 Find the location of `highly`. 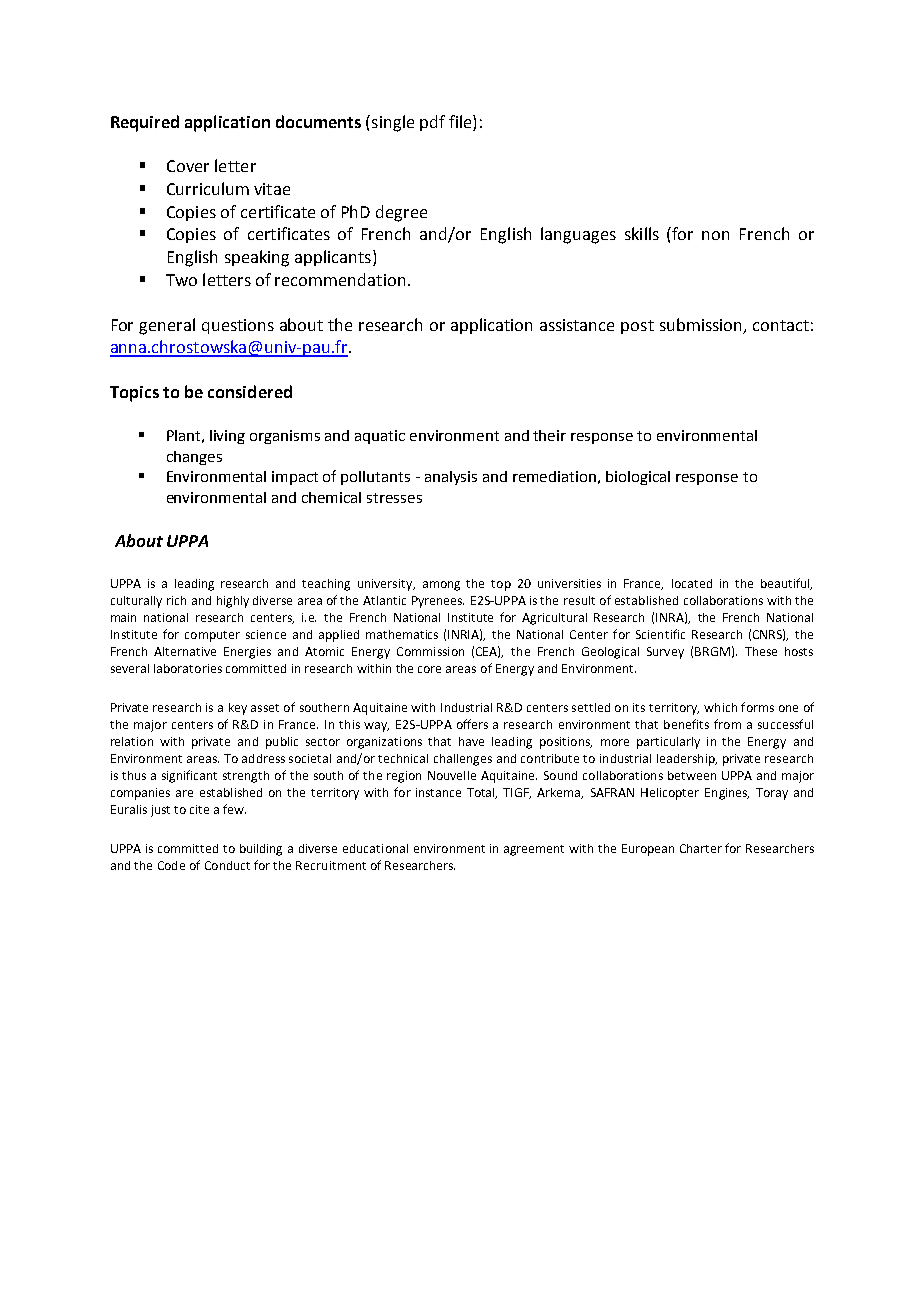

highly is located at coordinates (233, 602).
